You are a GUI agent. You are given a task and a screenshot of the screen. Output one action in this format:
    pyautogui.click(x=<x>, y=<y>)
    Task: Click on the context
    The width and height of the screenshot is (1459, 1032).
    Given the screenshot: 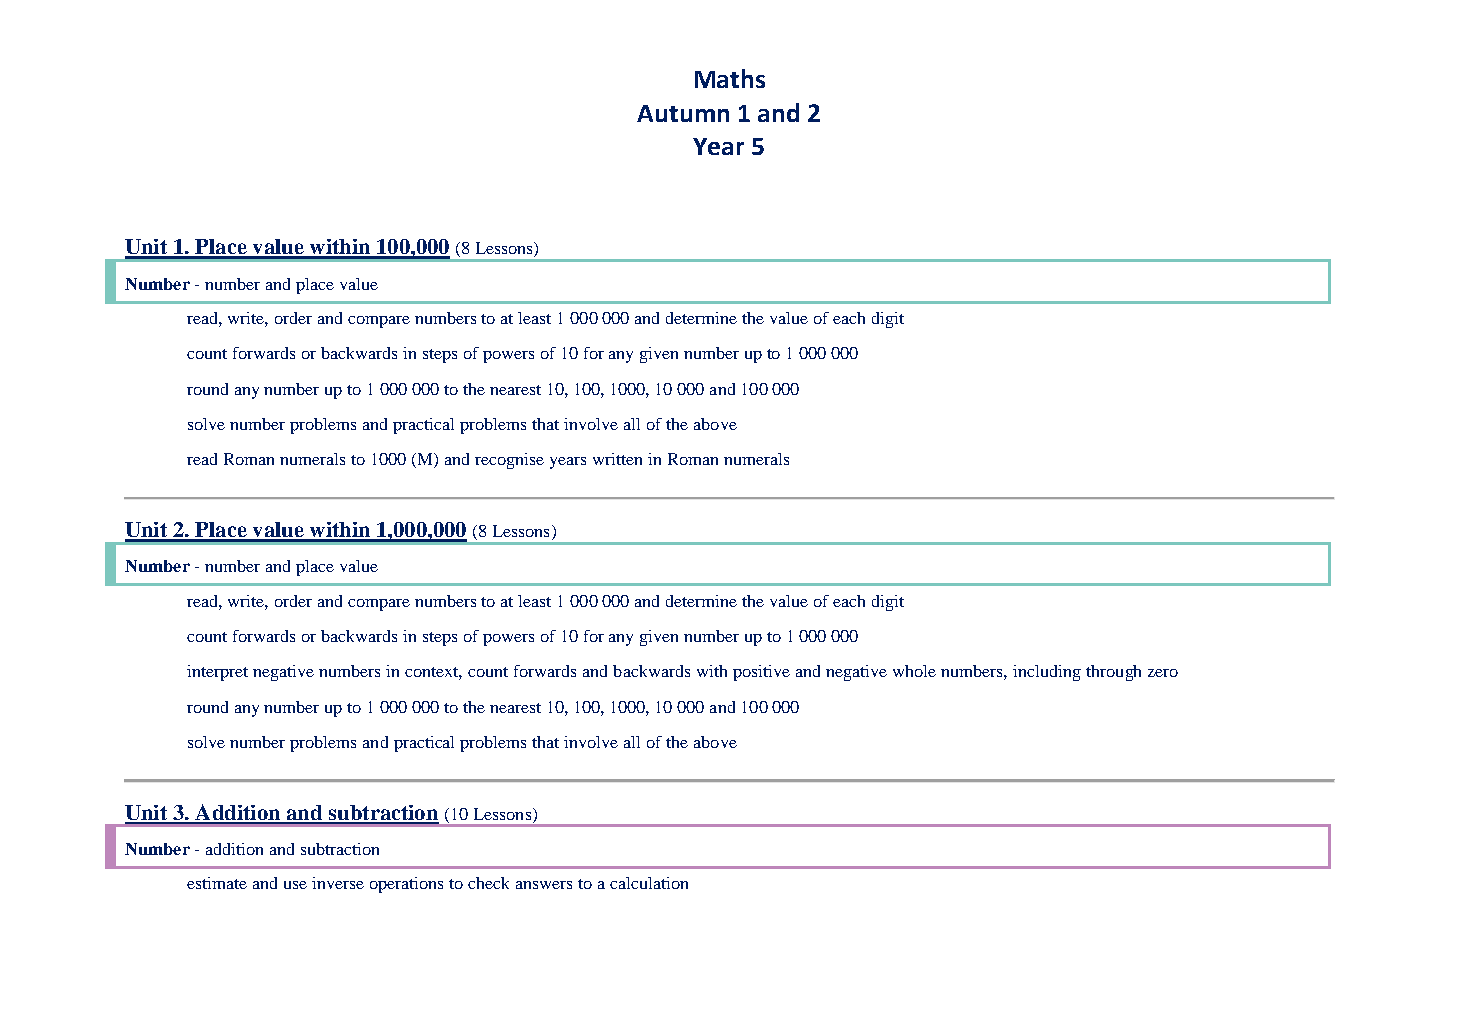 What is the action you would take?
    pyautogui.click(x=433, y=673)
